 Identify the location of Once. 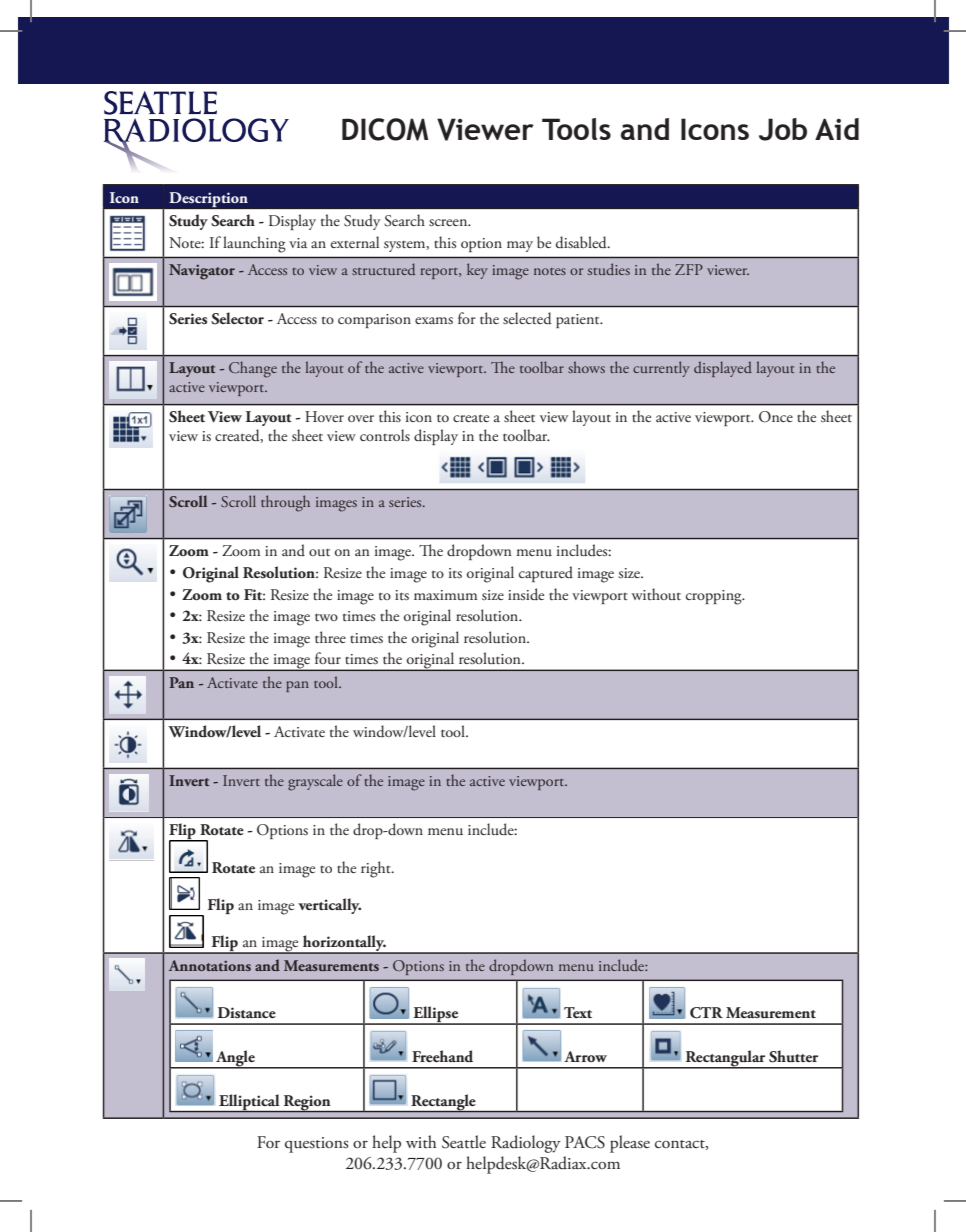
(776, 417).
